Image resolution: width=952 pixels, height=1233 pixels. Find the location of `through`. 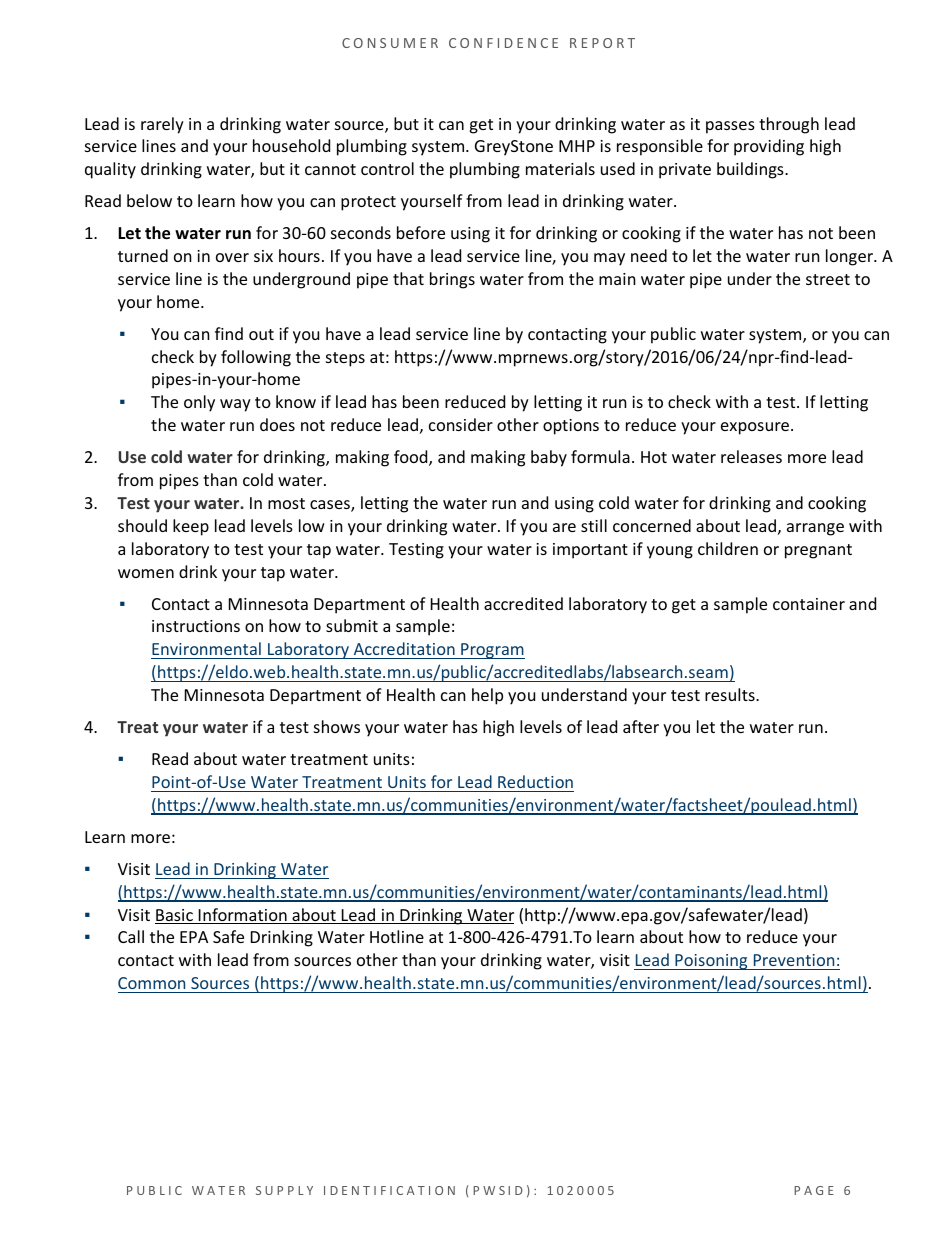

through is located at coordinates (789, 125).
